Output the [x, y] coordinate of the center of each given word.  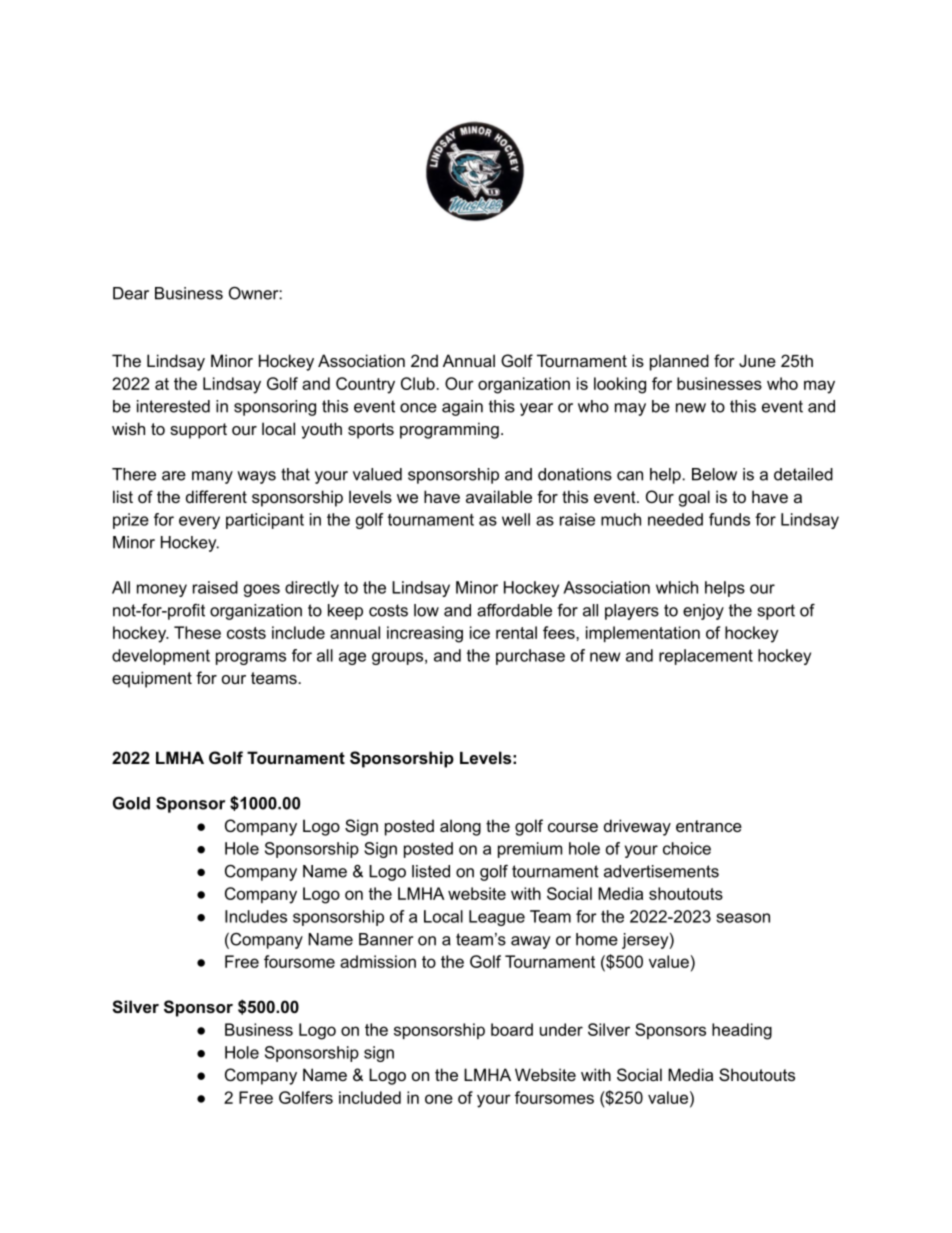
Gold [131, 803]
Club [419, 383]
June [757, 360]
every [199, 522]
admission [378, 961]
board [512, 1029]
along [460, 827]
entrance [709, 826]
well [516, 519]
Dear [131, 293]
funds [729, 519]
